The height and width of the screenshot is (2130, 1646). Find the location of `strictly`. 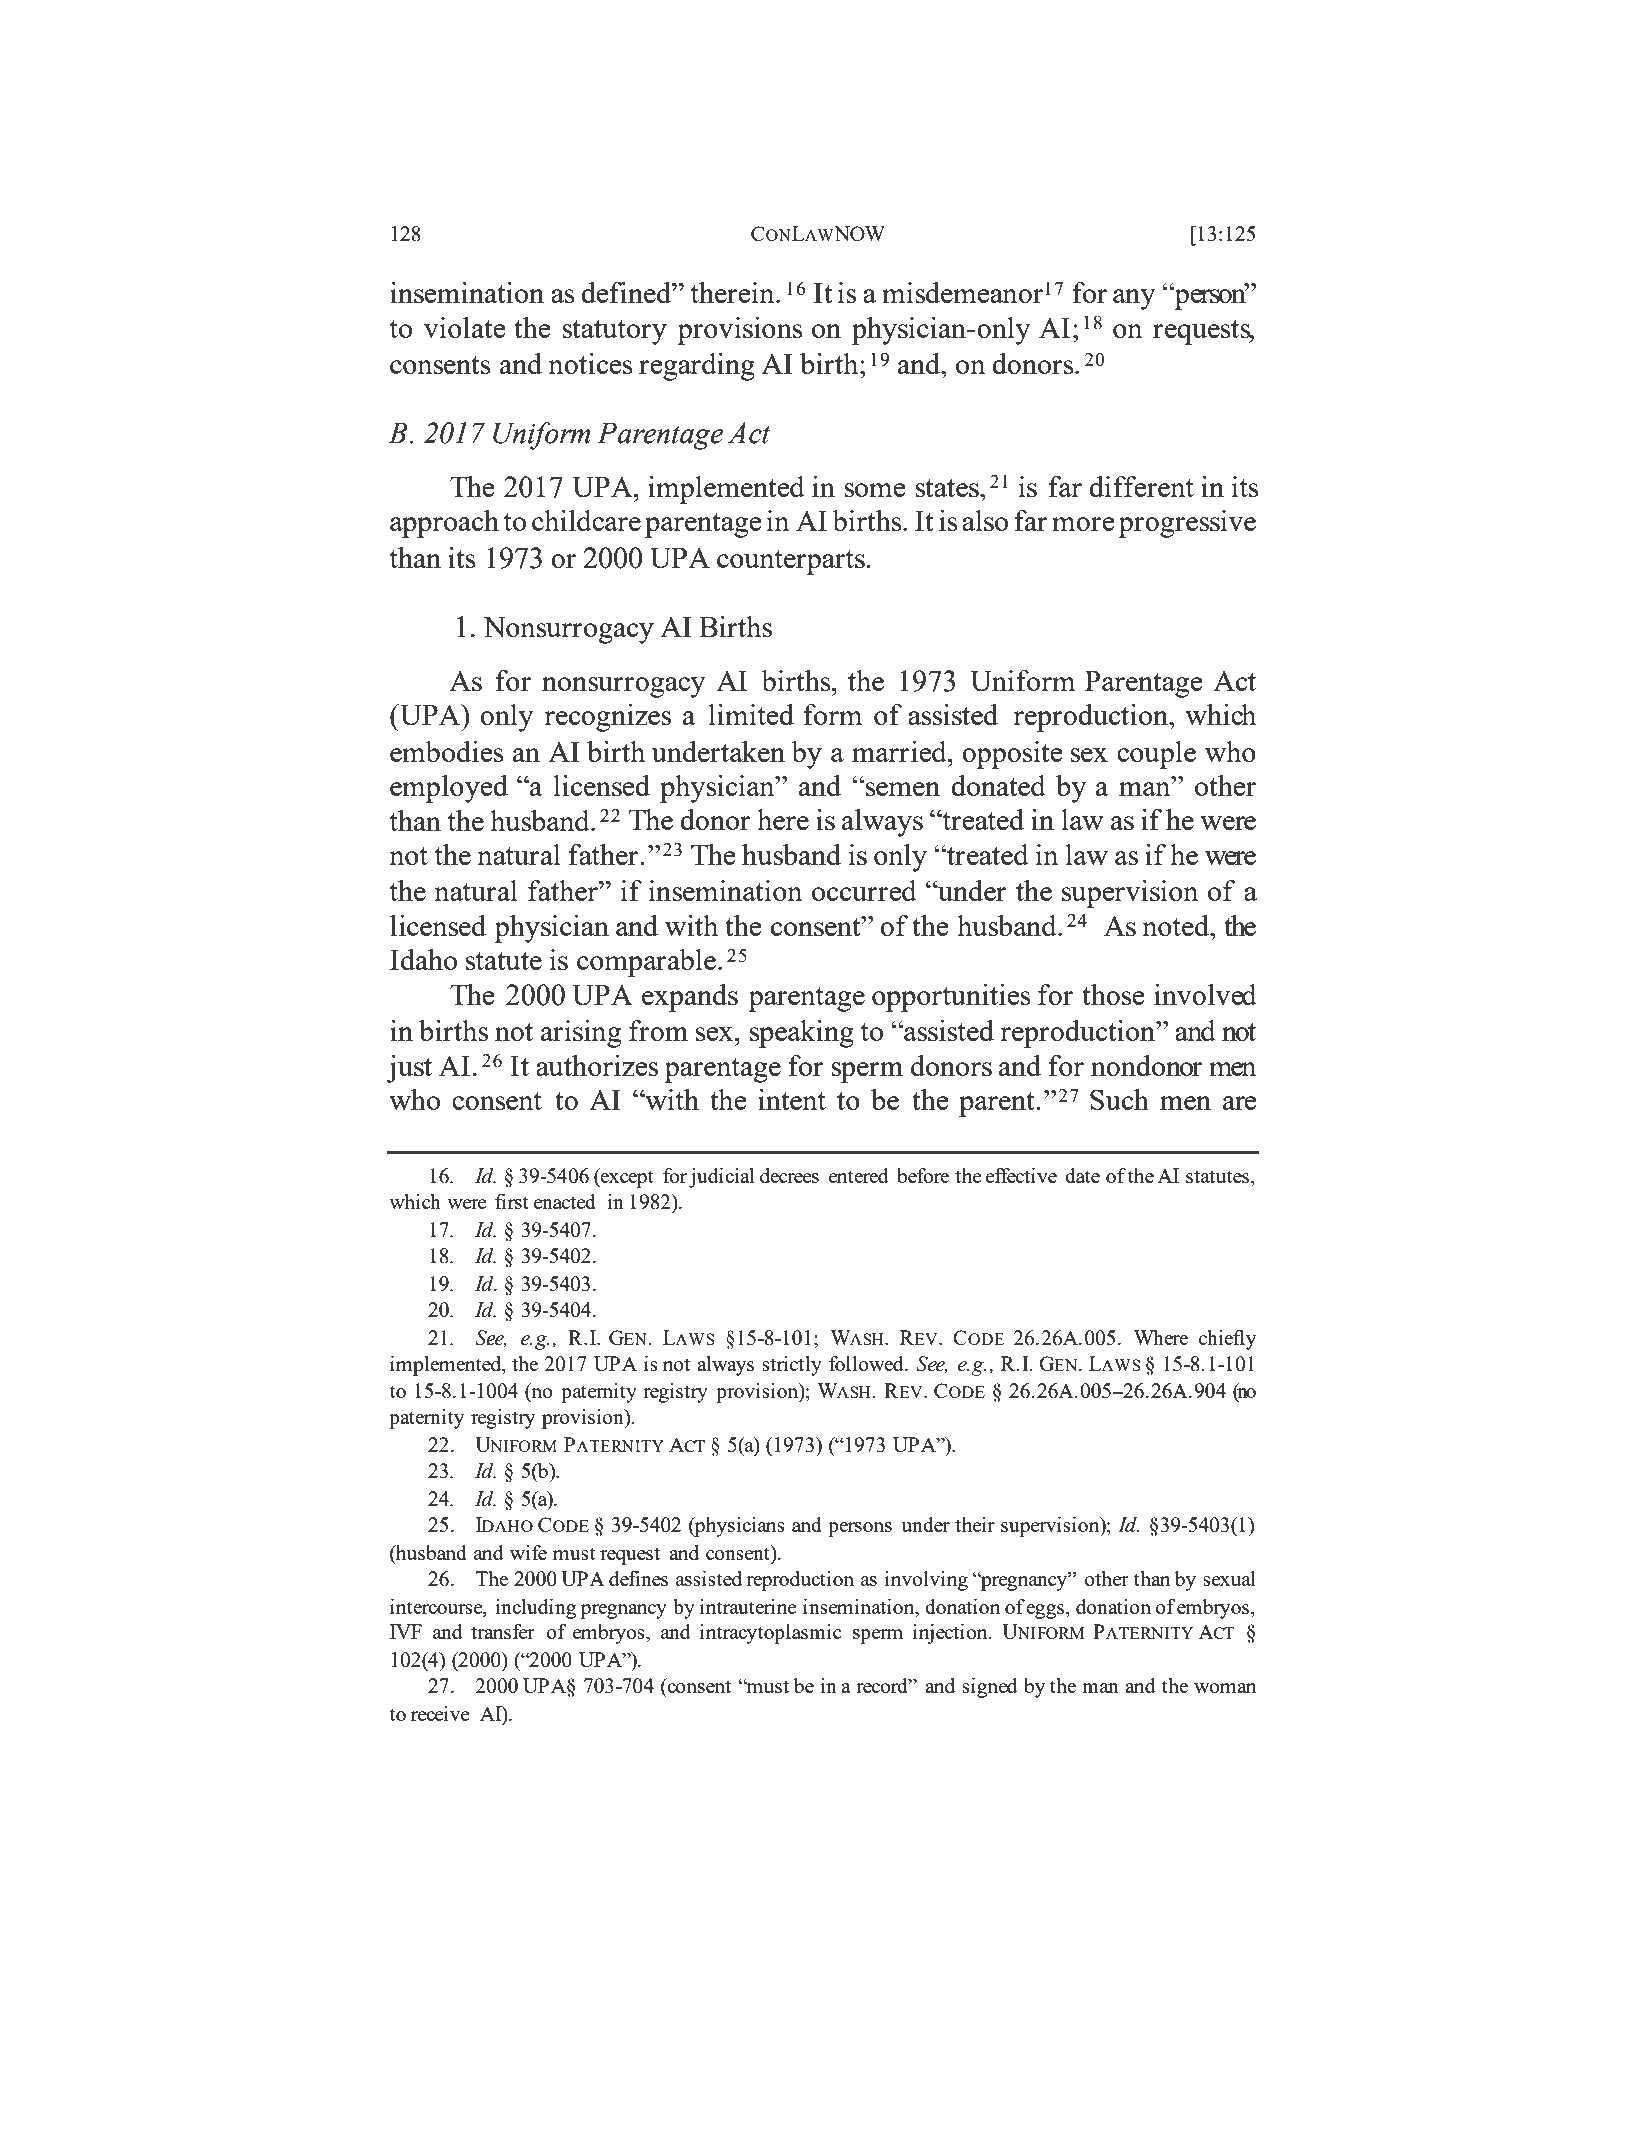

strictly is located at coordinates (792, 1366).
